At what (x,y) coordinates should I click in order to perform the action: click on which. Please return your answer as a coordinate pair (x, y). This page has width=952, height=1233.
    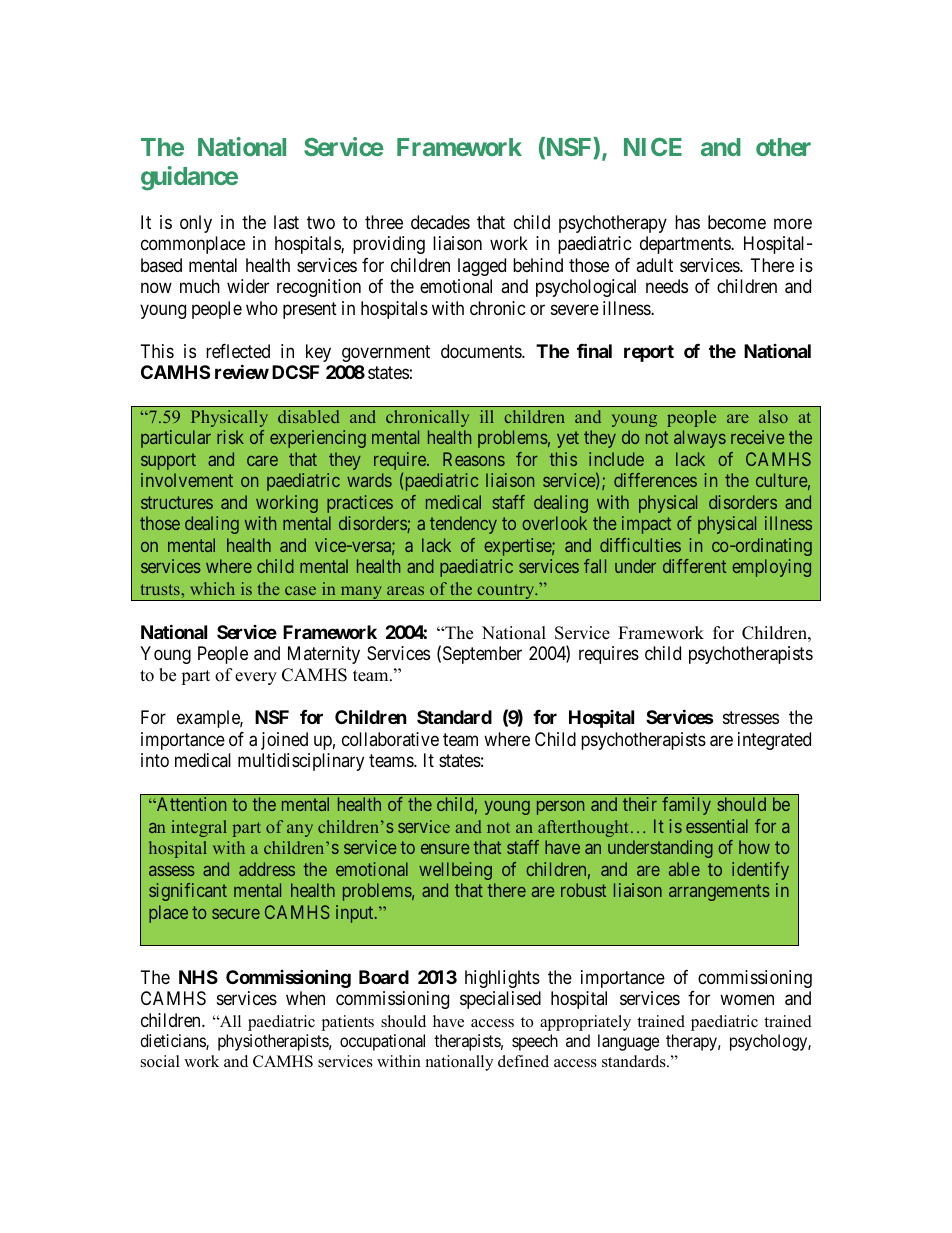
    Looking at the image, I should click on (212, 588).
